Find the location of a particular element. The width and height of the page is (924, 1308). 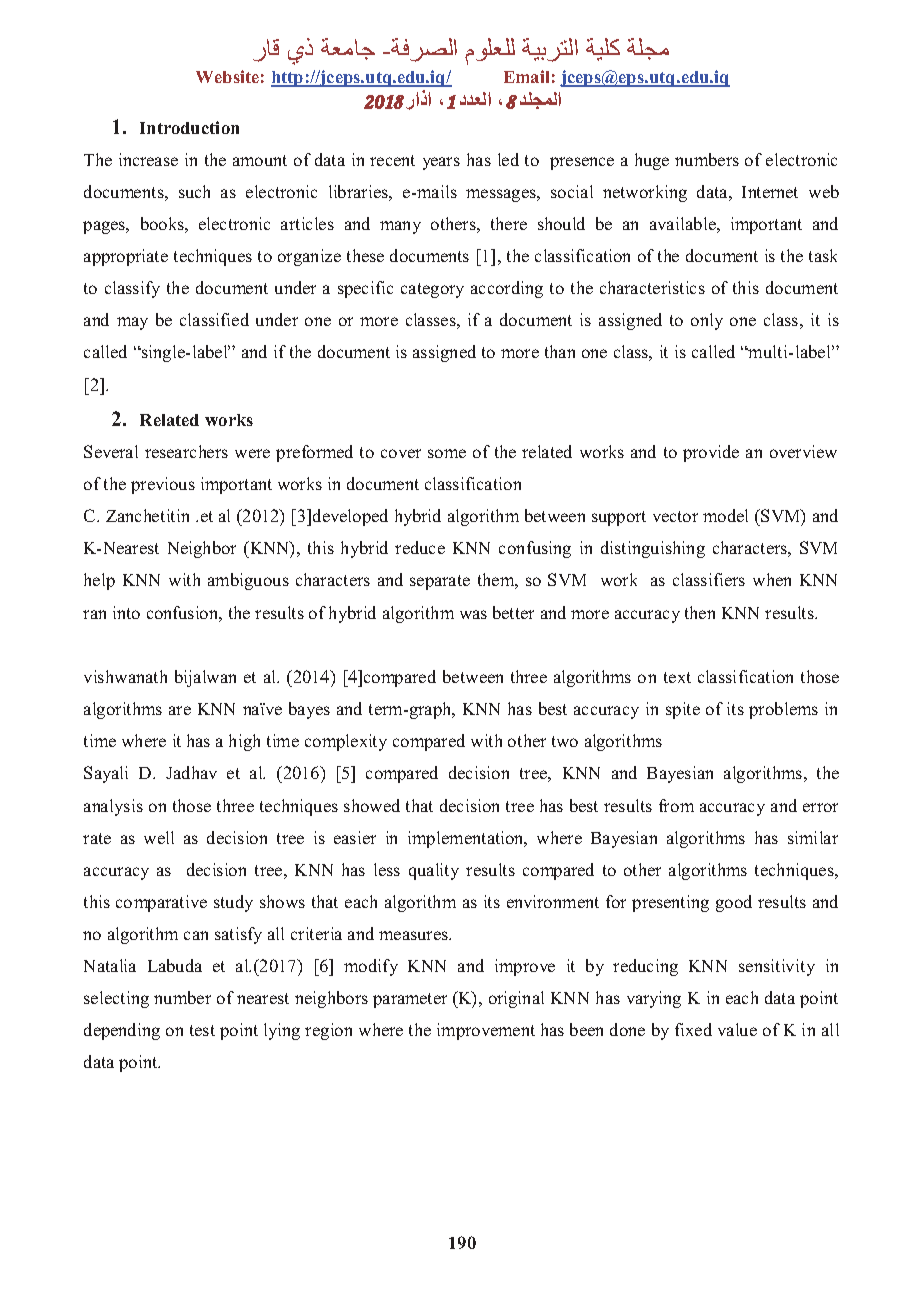

increase is located at coordinates (148, 159).
